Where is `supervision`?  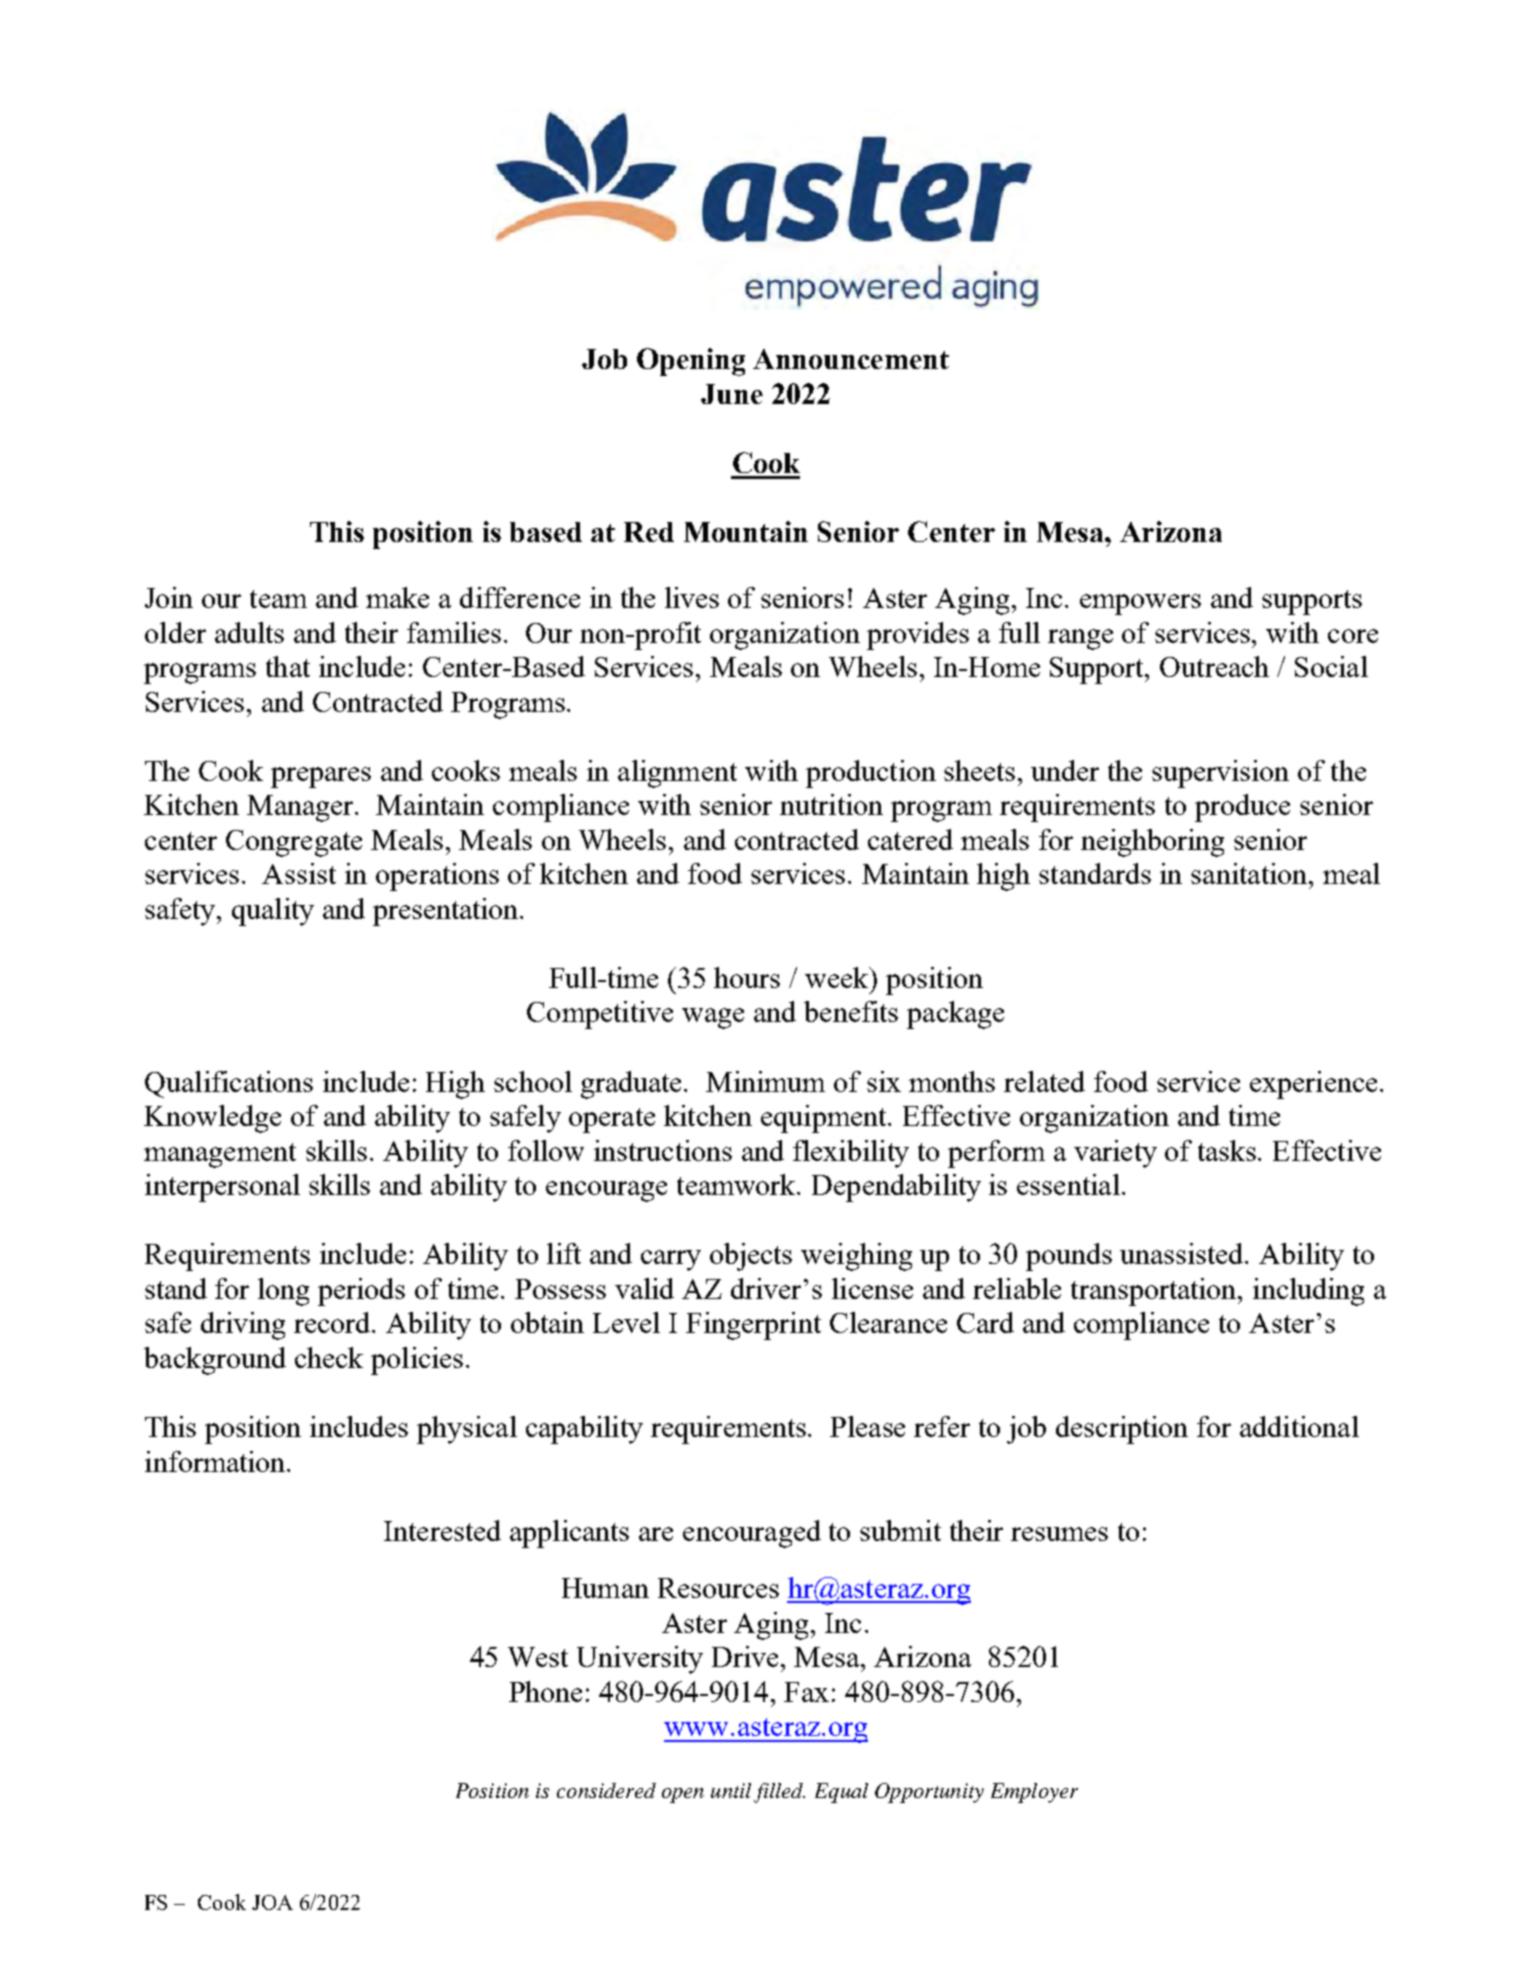 supervision is located at coordinates (1220, 774).
